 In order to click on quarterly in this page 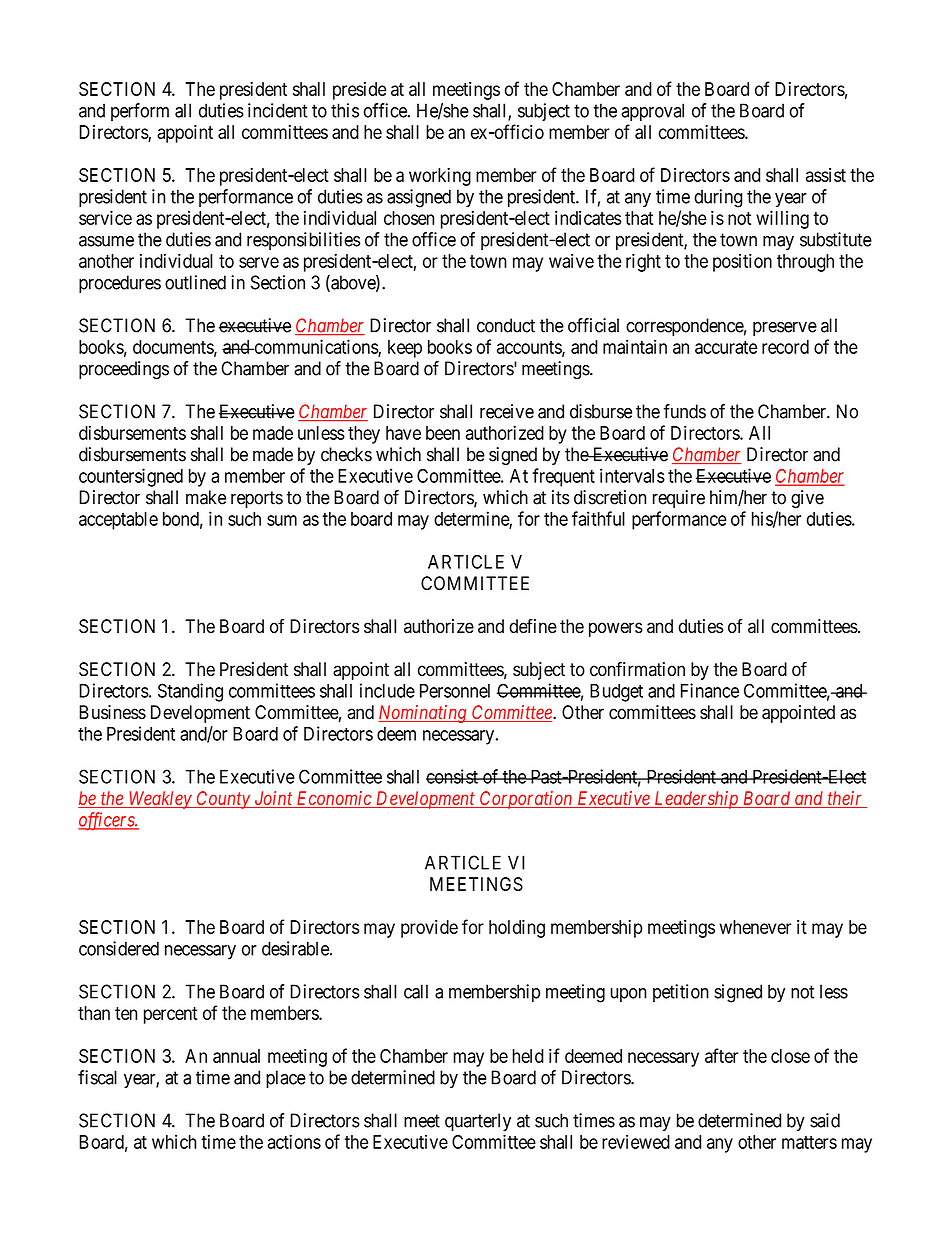, I will do `click(478, 1122)`.
